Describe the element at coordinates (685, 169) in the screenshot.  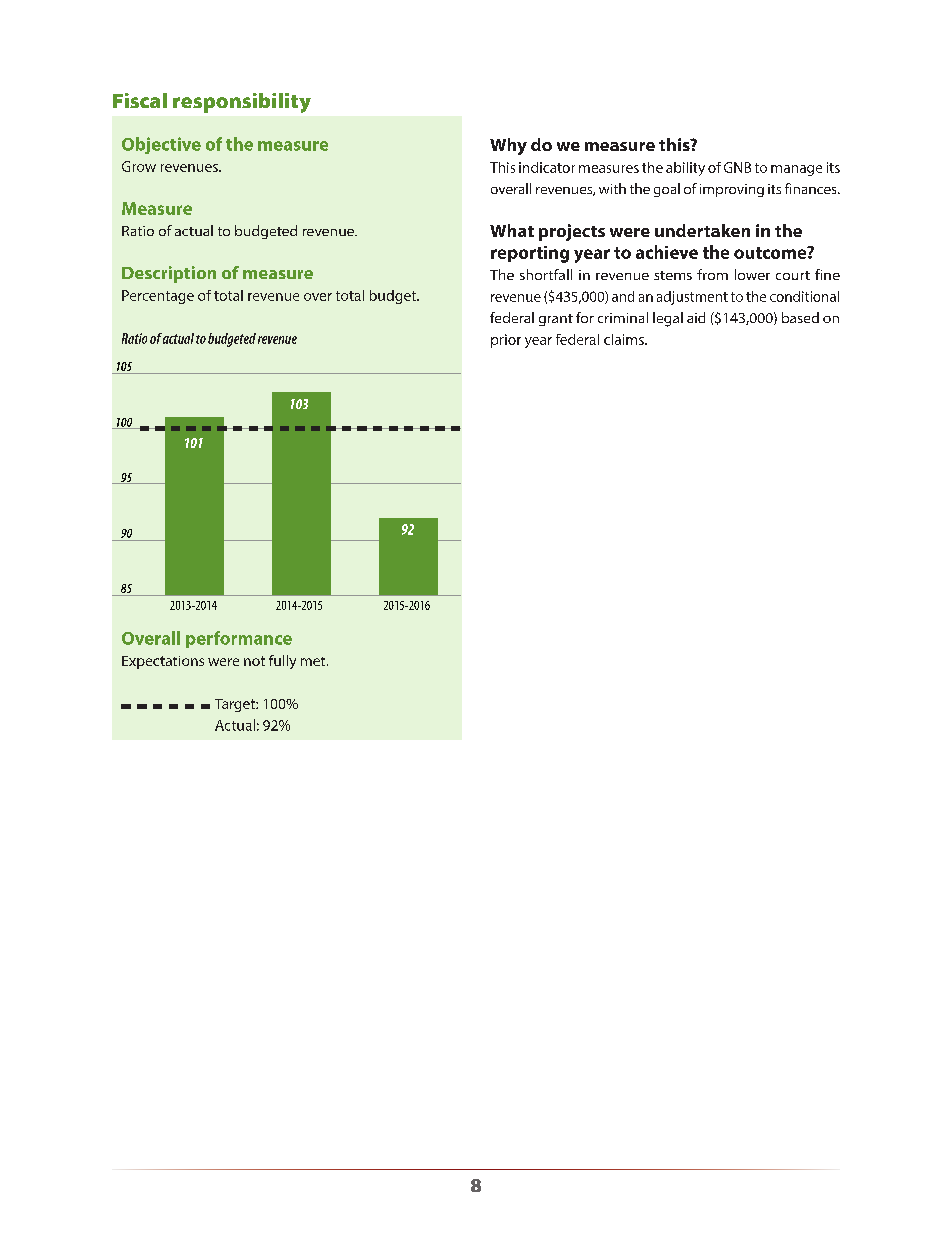
I see `ability` at that location.
